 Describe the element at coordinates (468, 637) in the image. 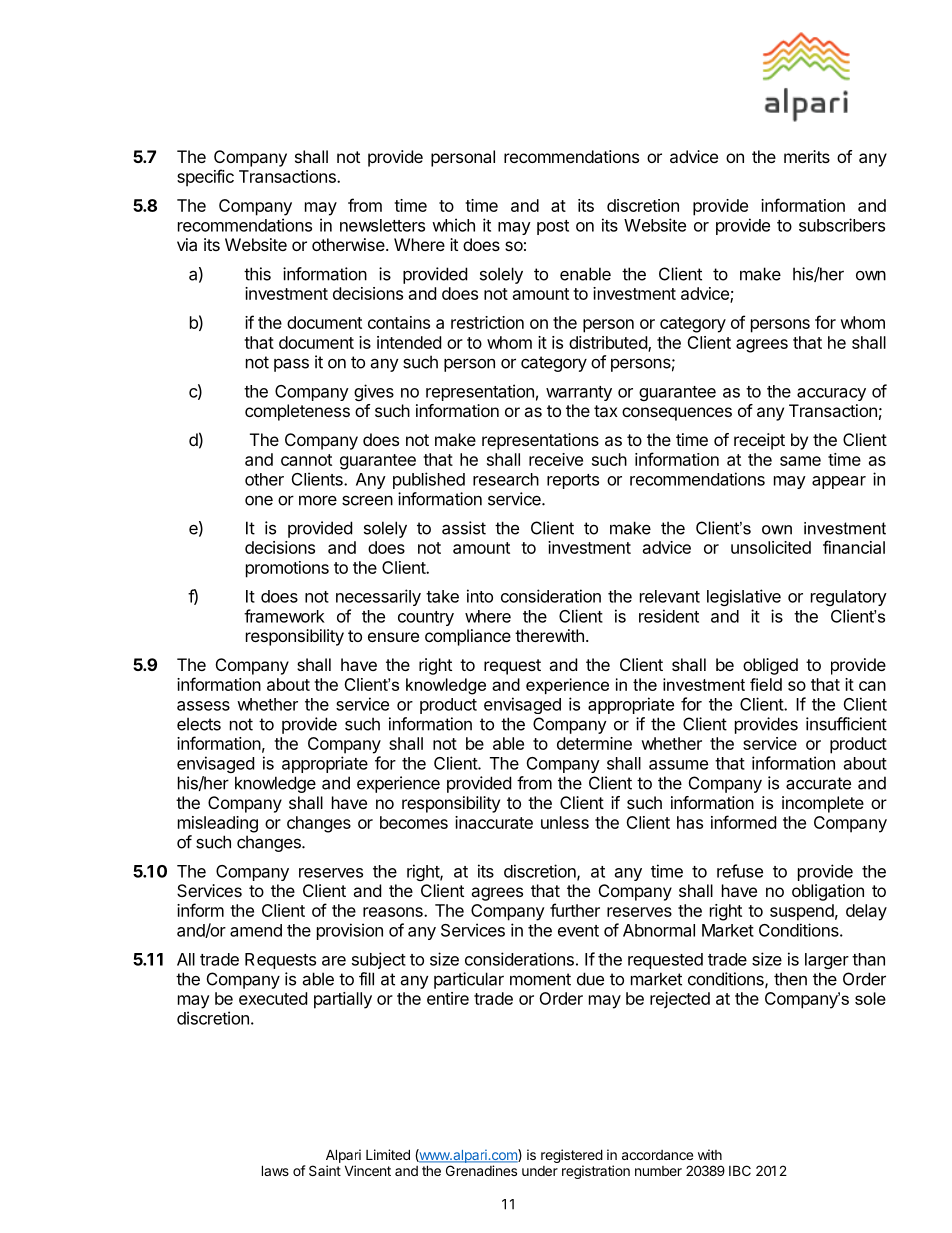

I see `compliance` at that location.
